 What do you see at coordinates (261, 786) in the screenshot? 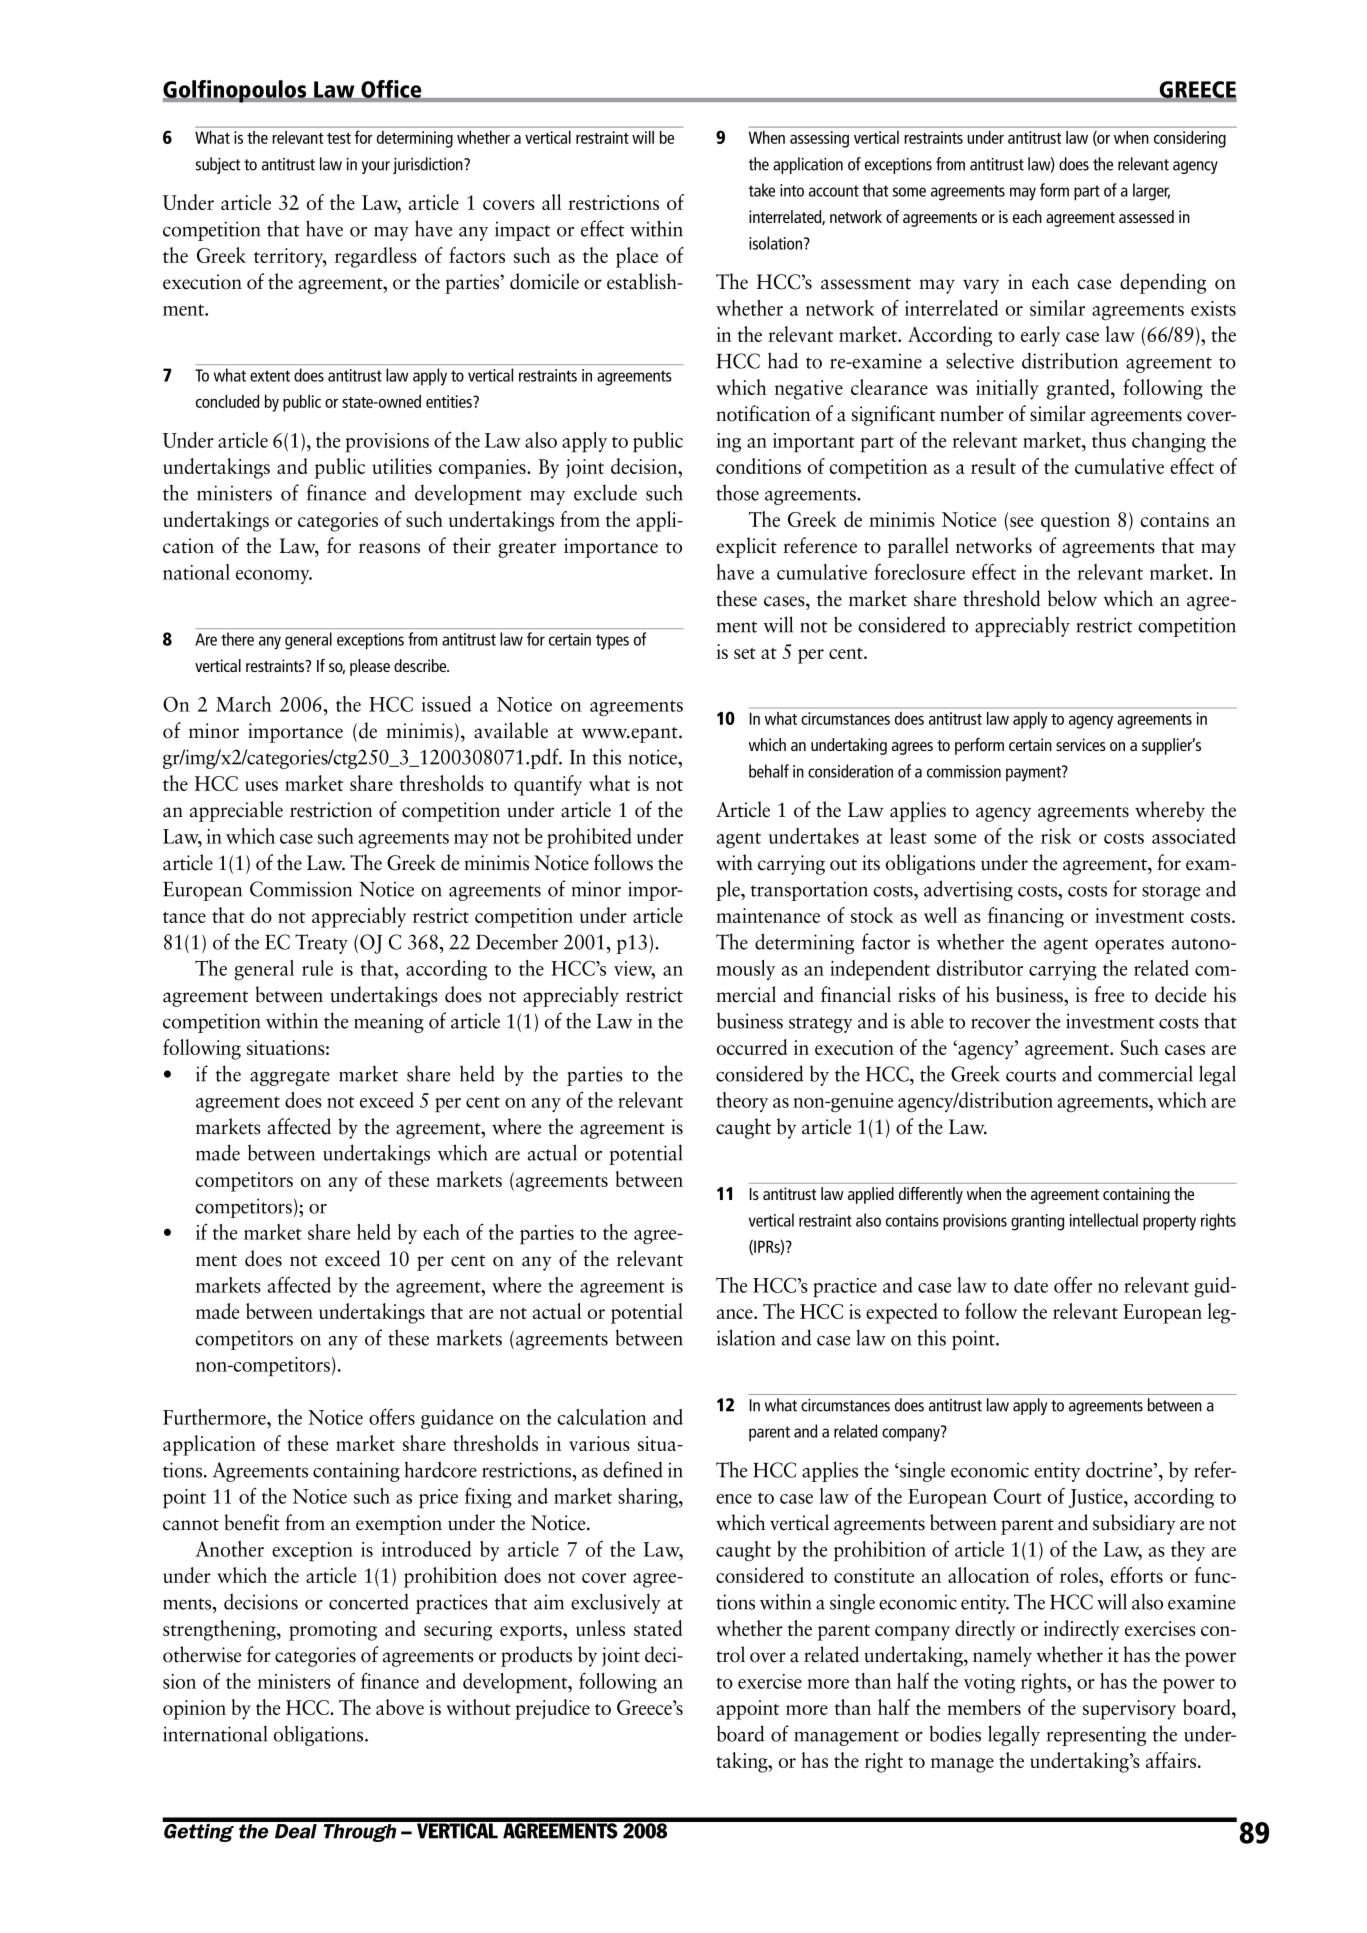
I see `uses` at bounding box center [261, 786].
